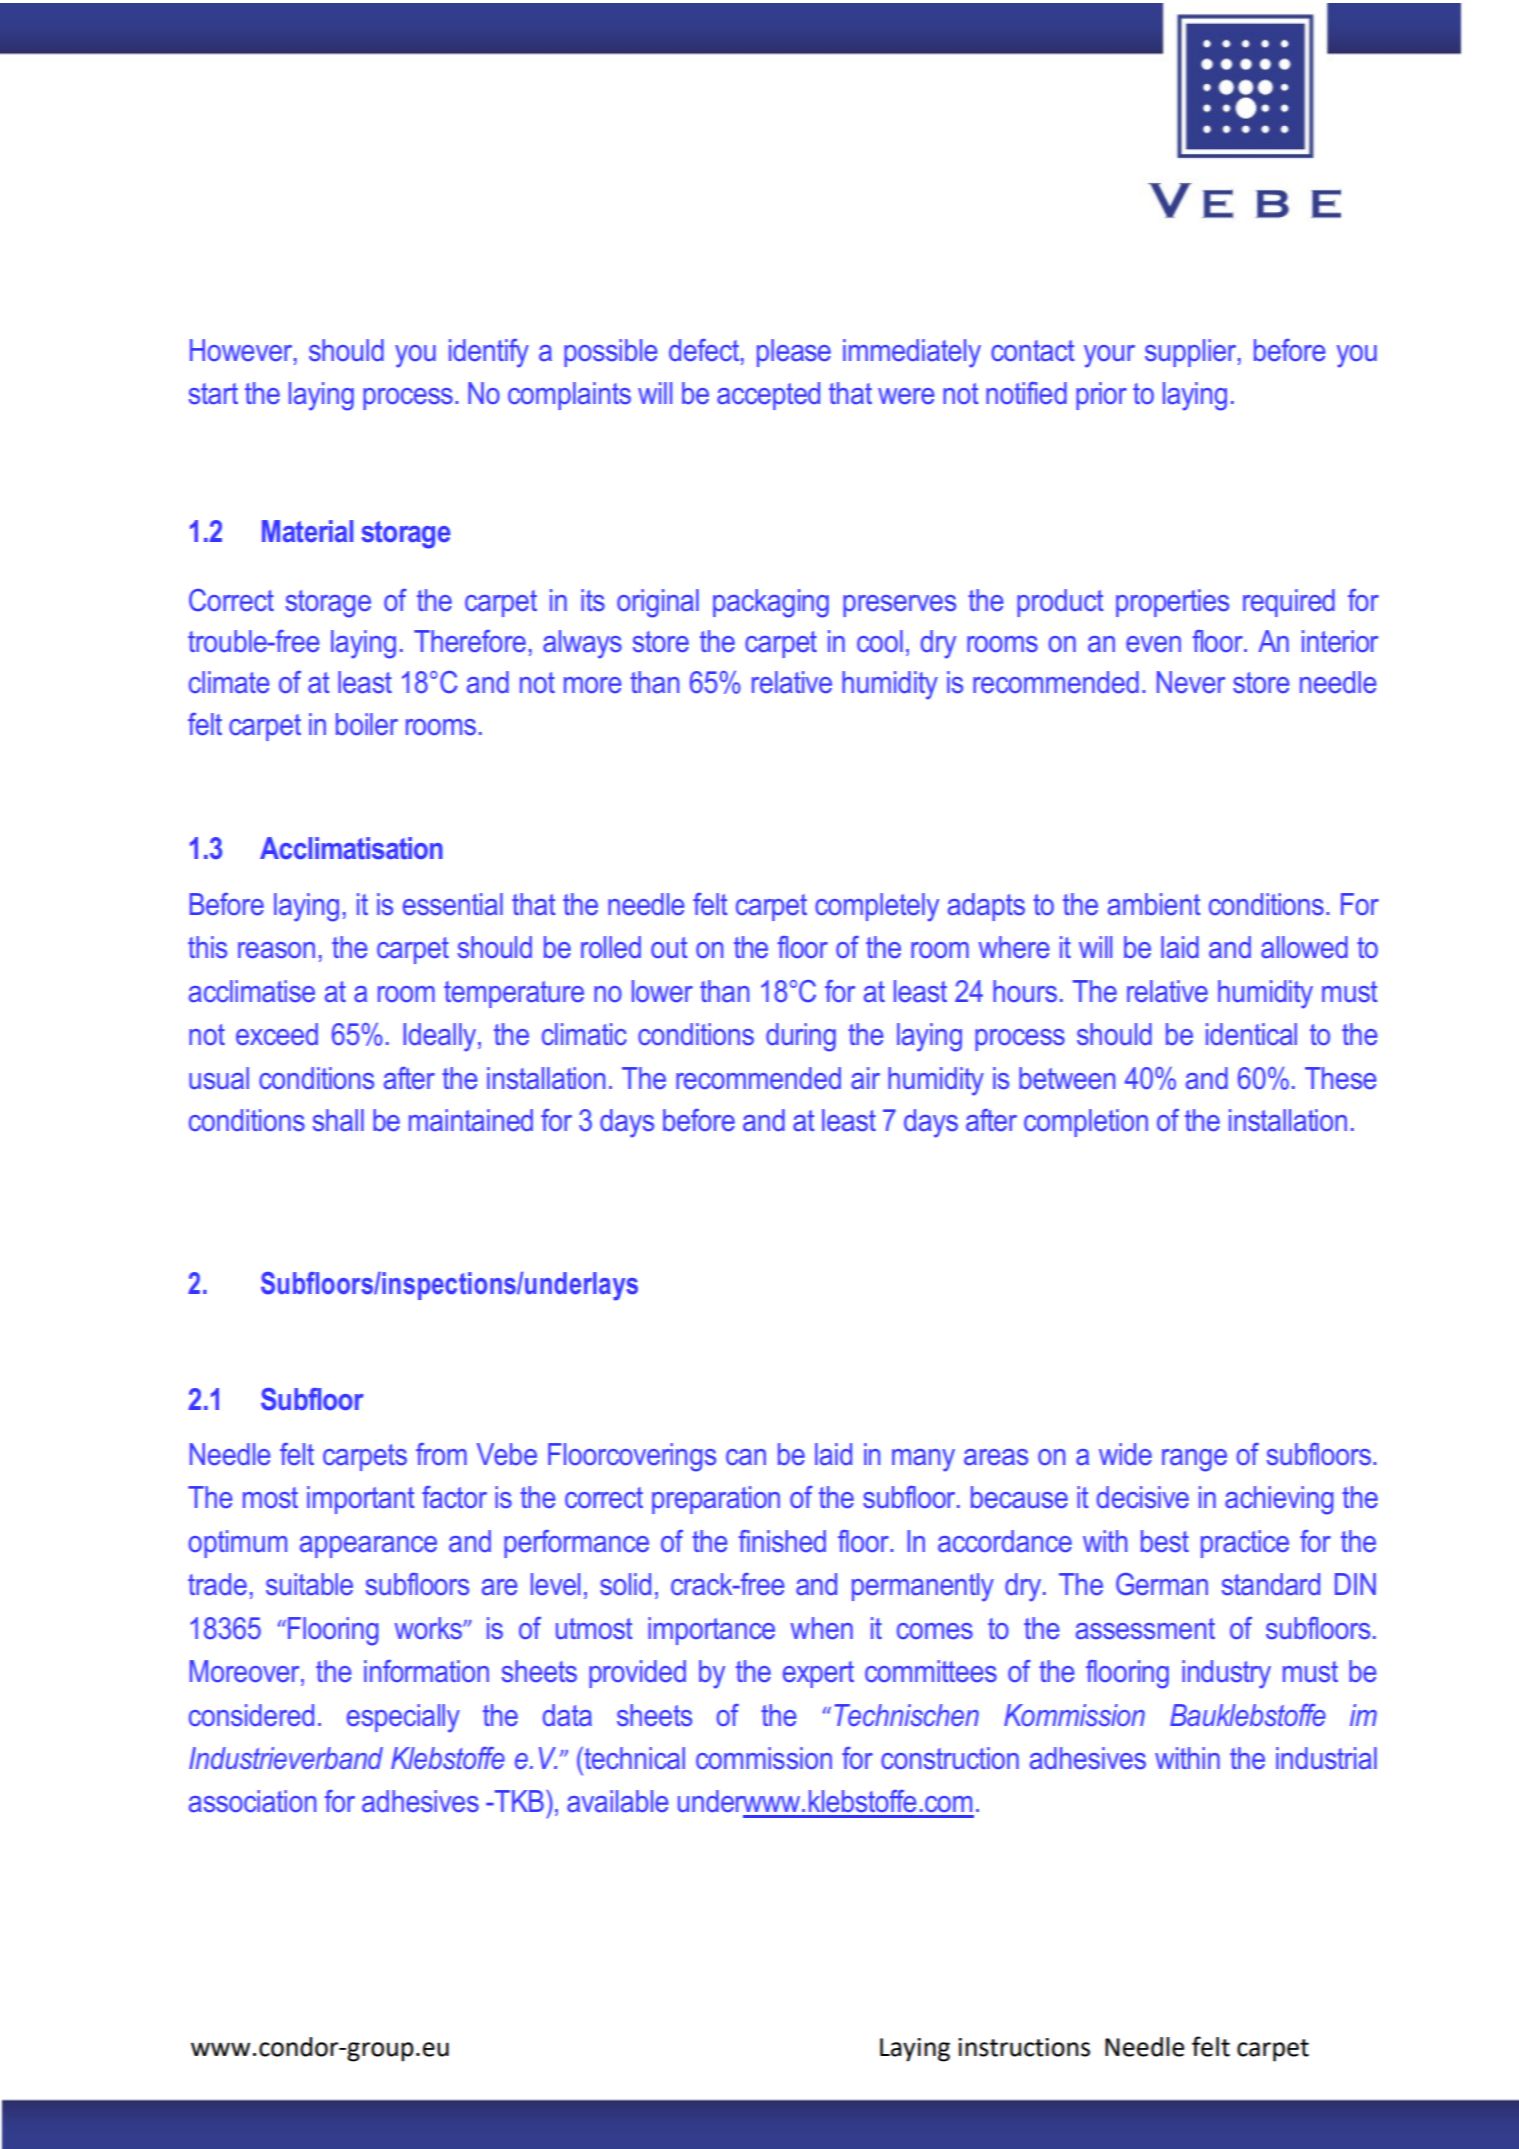  I want to click on range, so click(1194, 1460).
